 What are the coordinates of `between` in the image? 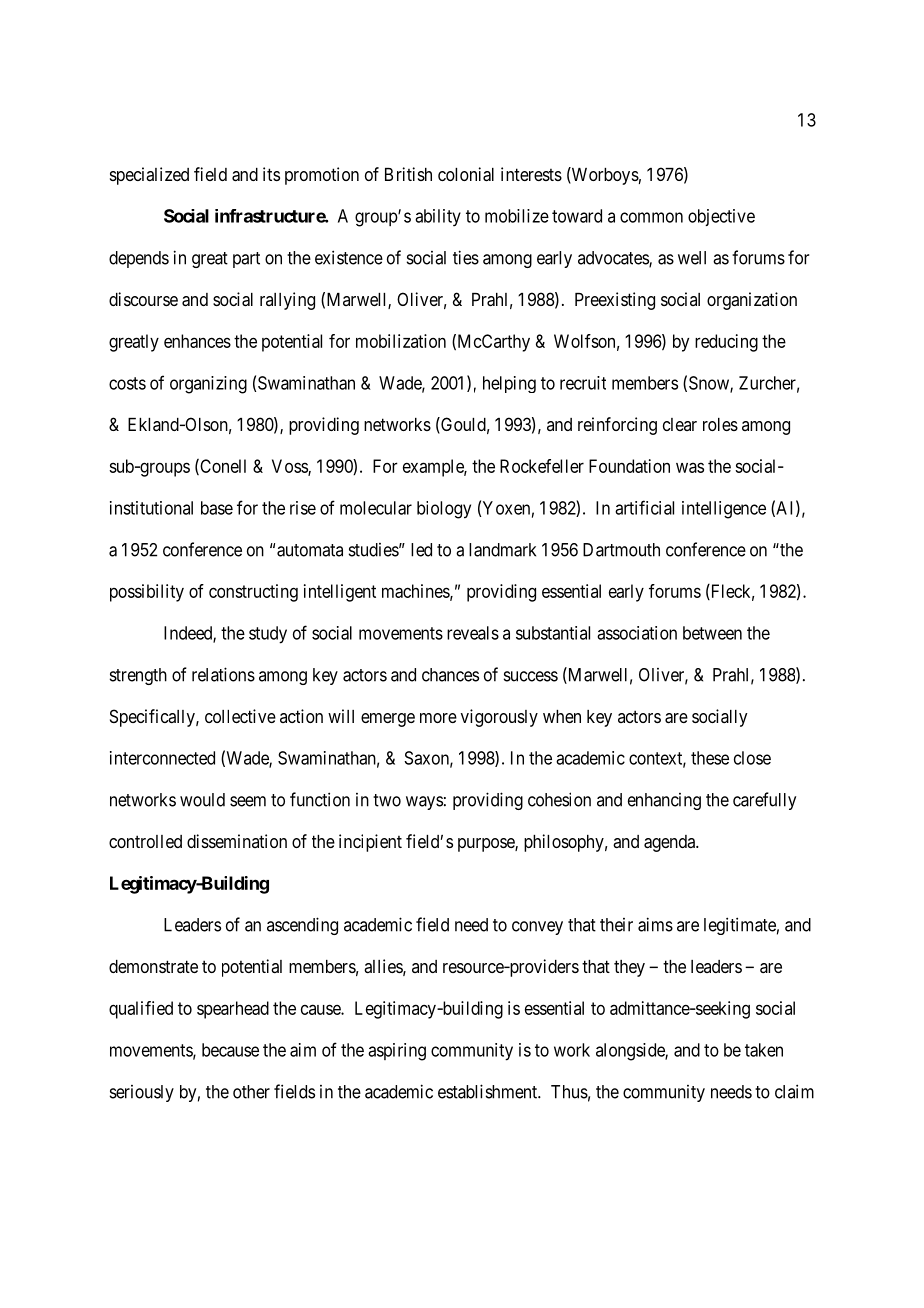 It's located at (712, 633).
